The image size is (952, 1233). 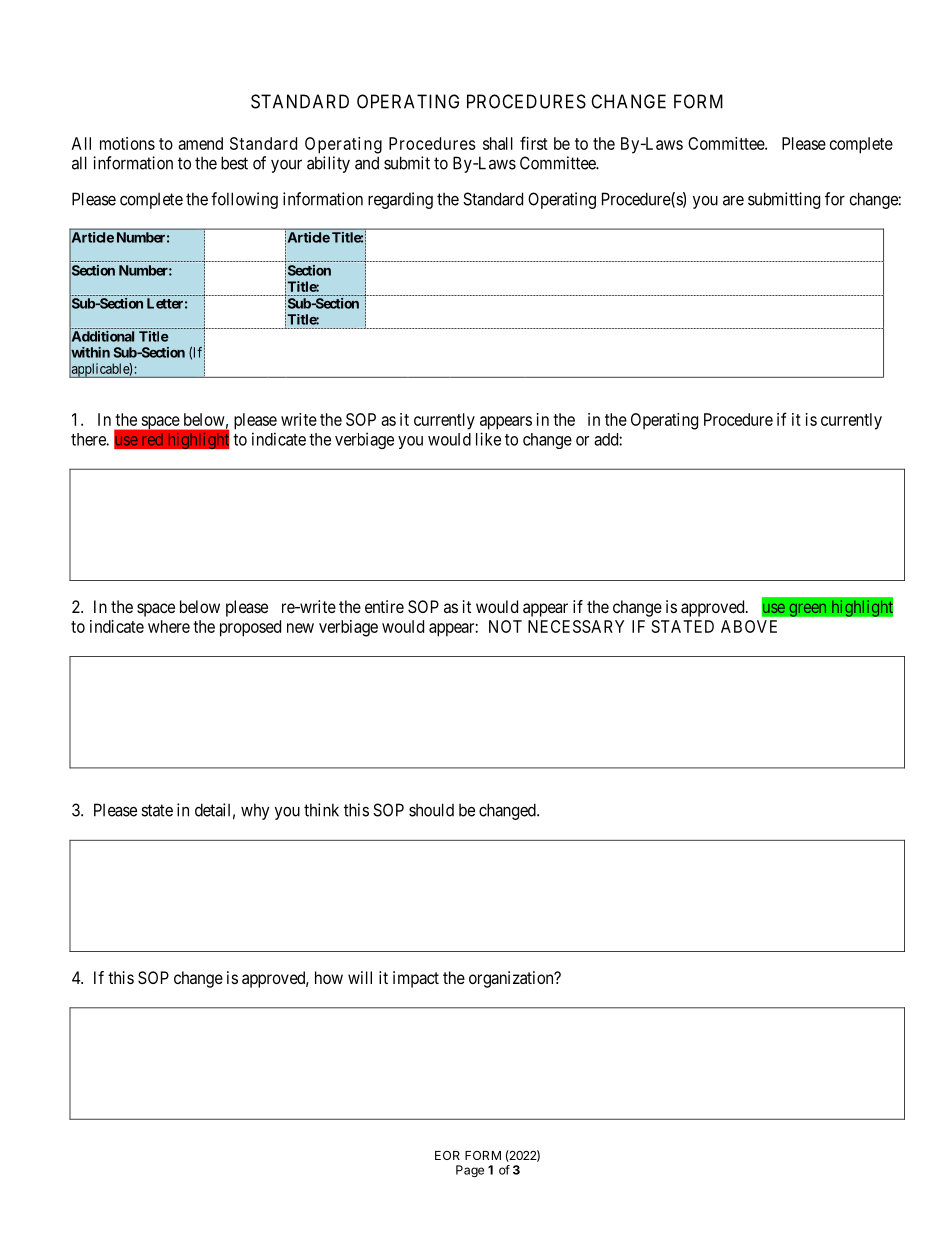 What do you see at coordinates (329, 977) in the document?
I see `how` at bounding box center [329, 977].
